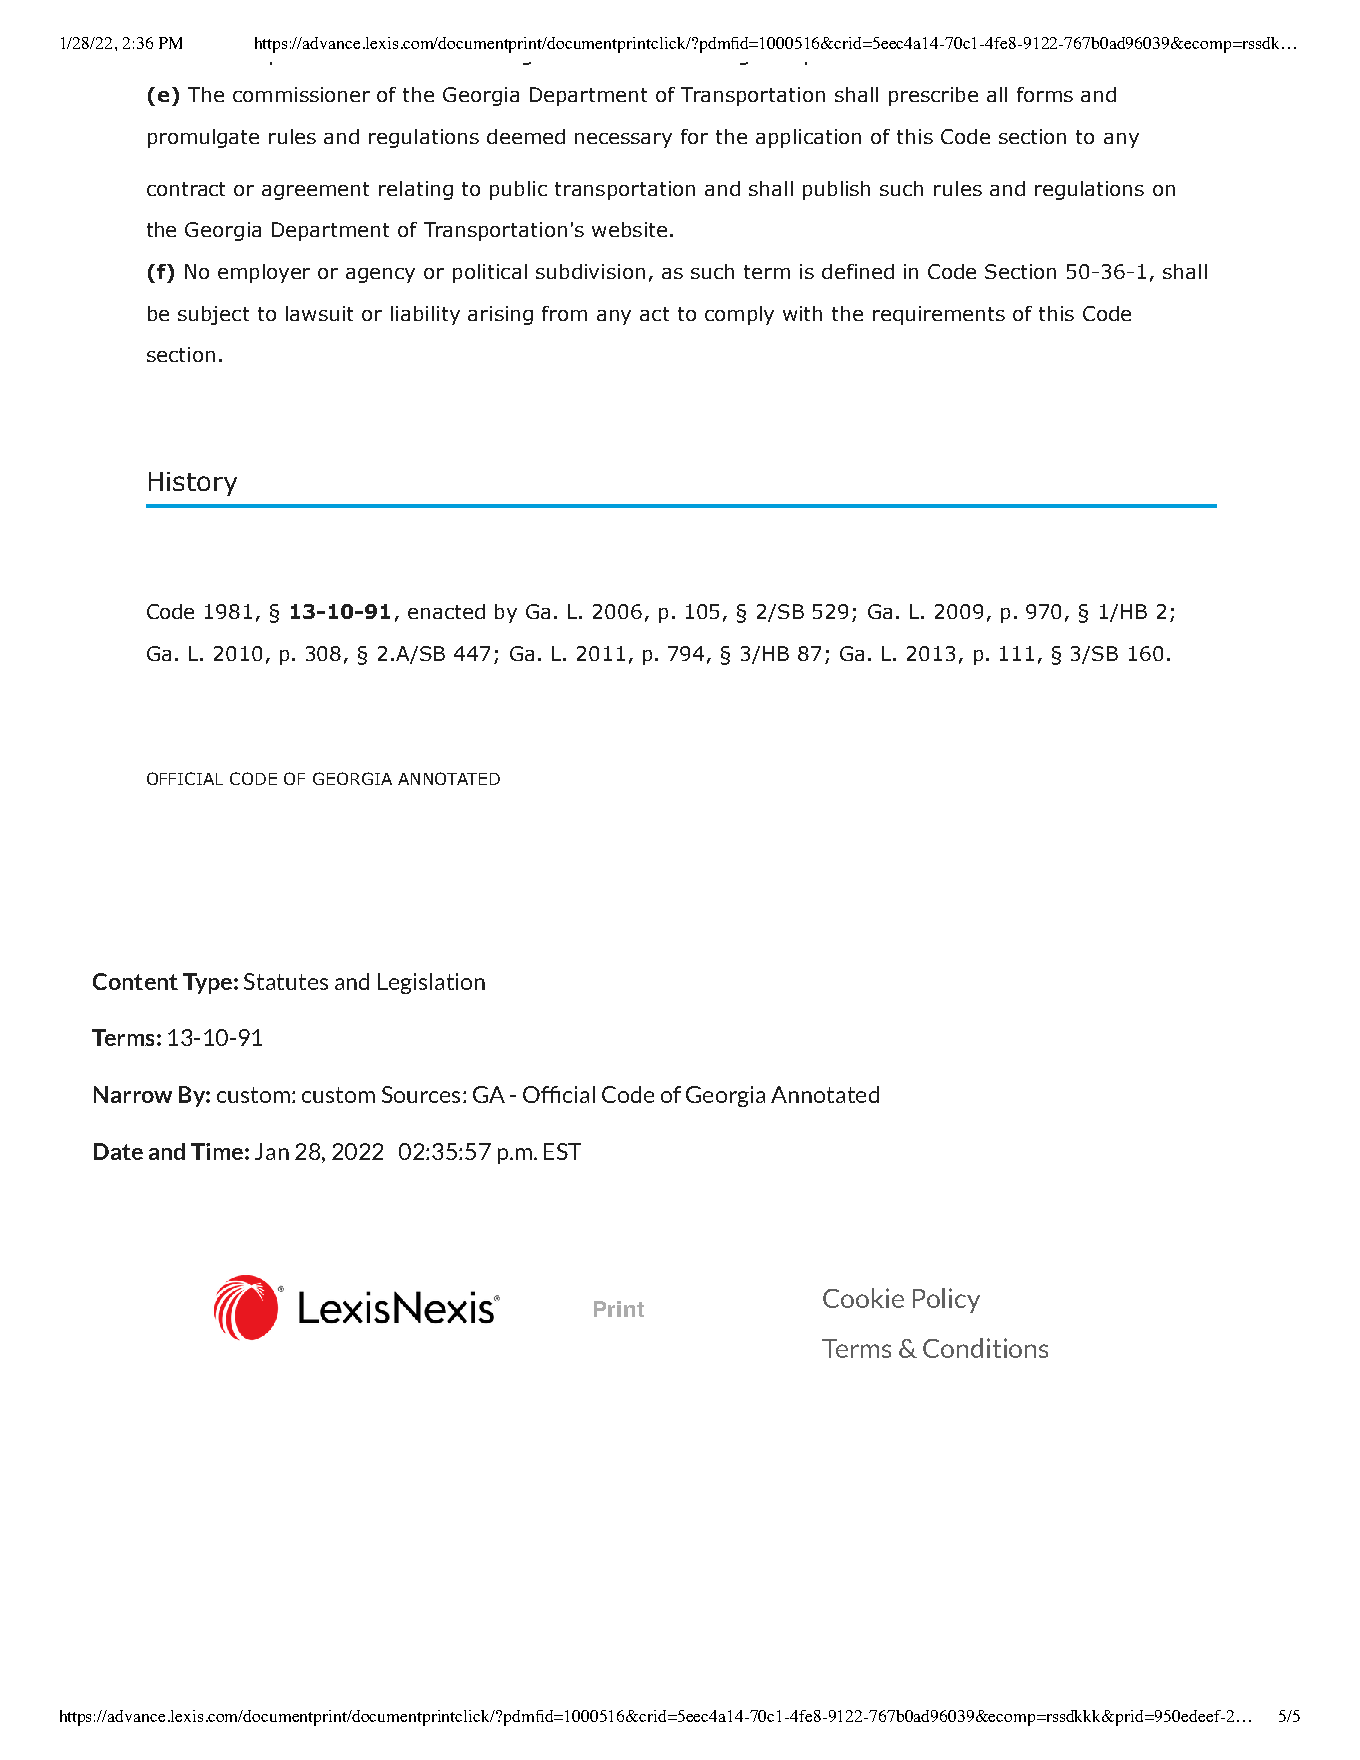 This image has width=1360, height=1760. What do you see at coordinates (446, 611) in the image?
I see `enacted` at bounding box center [446, 611].
